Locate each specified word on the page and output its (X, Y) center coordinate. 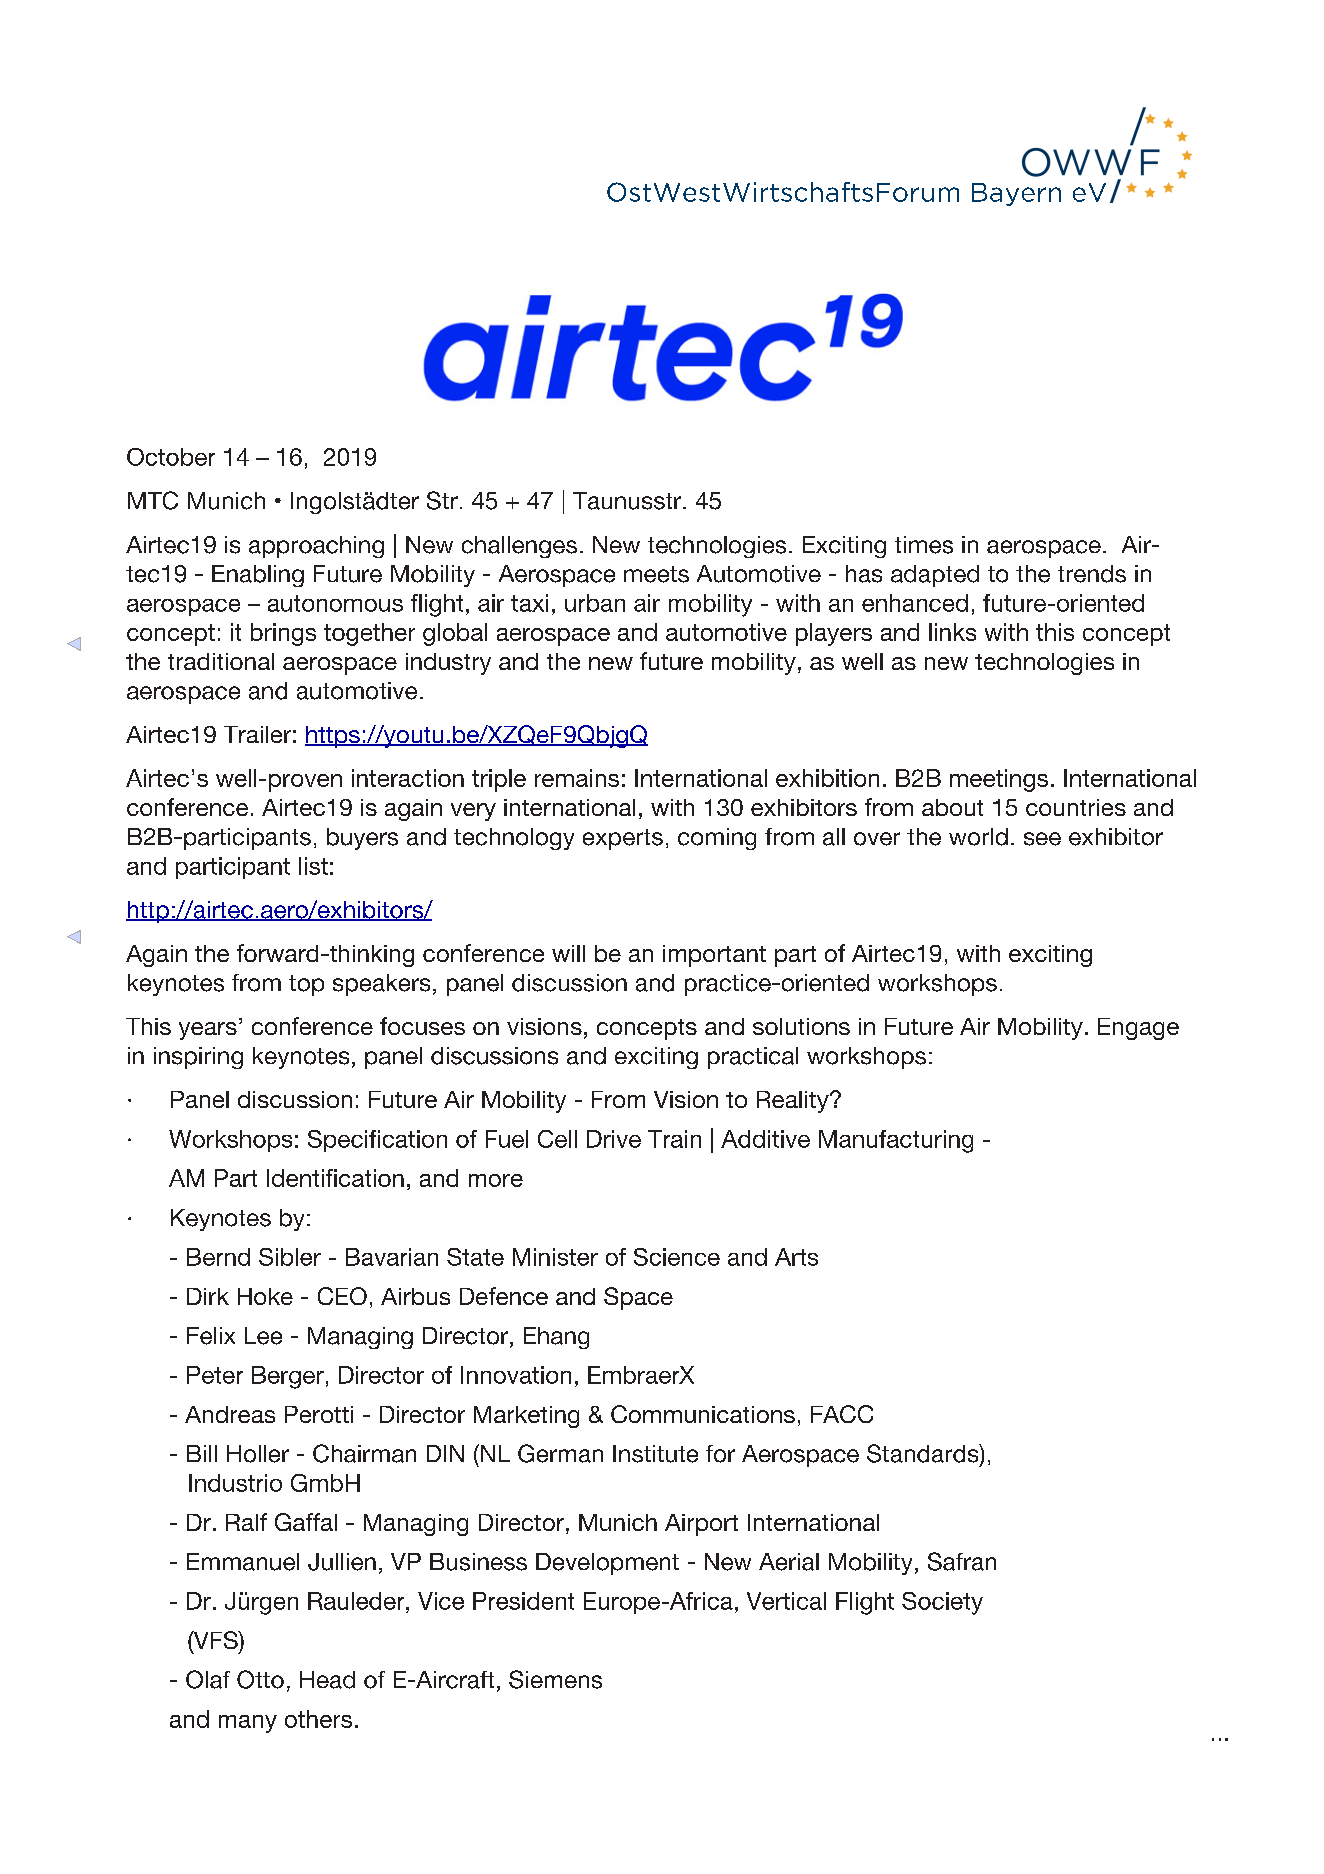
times (924, 545)
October (171, 457)
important (714, 956)
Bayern (1016, 194)
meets (656, 574)
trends (1092, 574)
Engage (1138, 1029)
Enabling (258, 576)
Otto (260, 1679)
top (306, 985)
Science (677, 1257)
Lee (263, 1336)
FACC (842, 1414)
